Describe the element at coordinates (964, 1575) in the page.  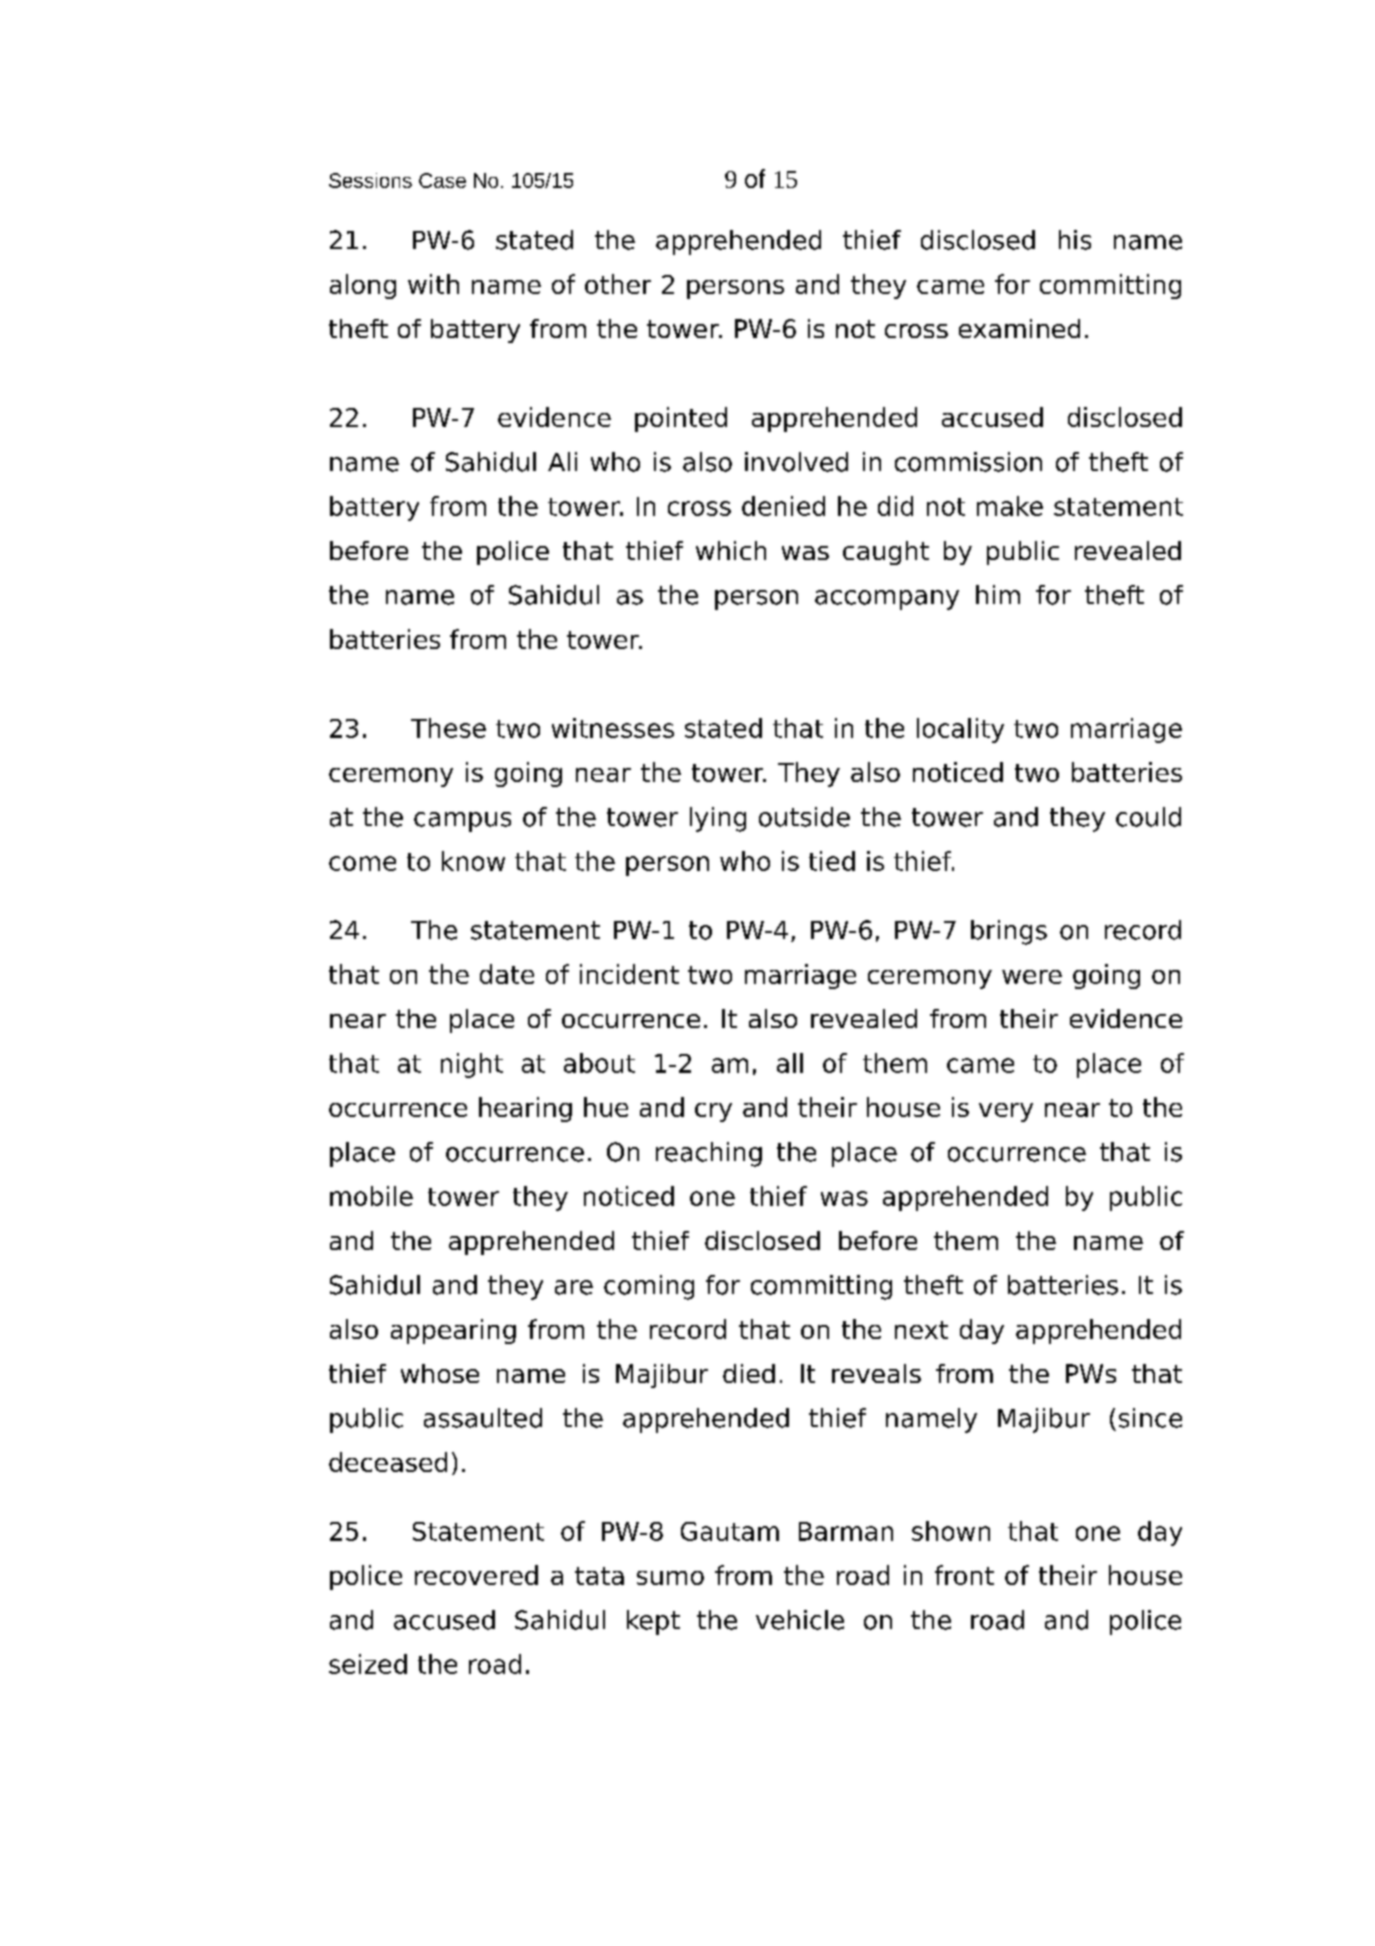
I see `front` at that location.
